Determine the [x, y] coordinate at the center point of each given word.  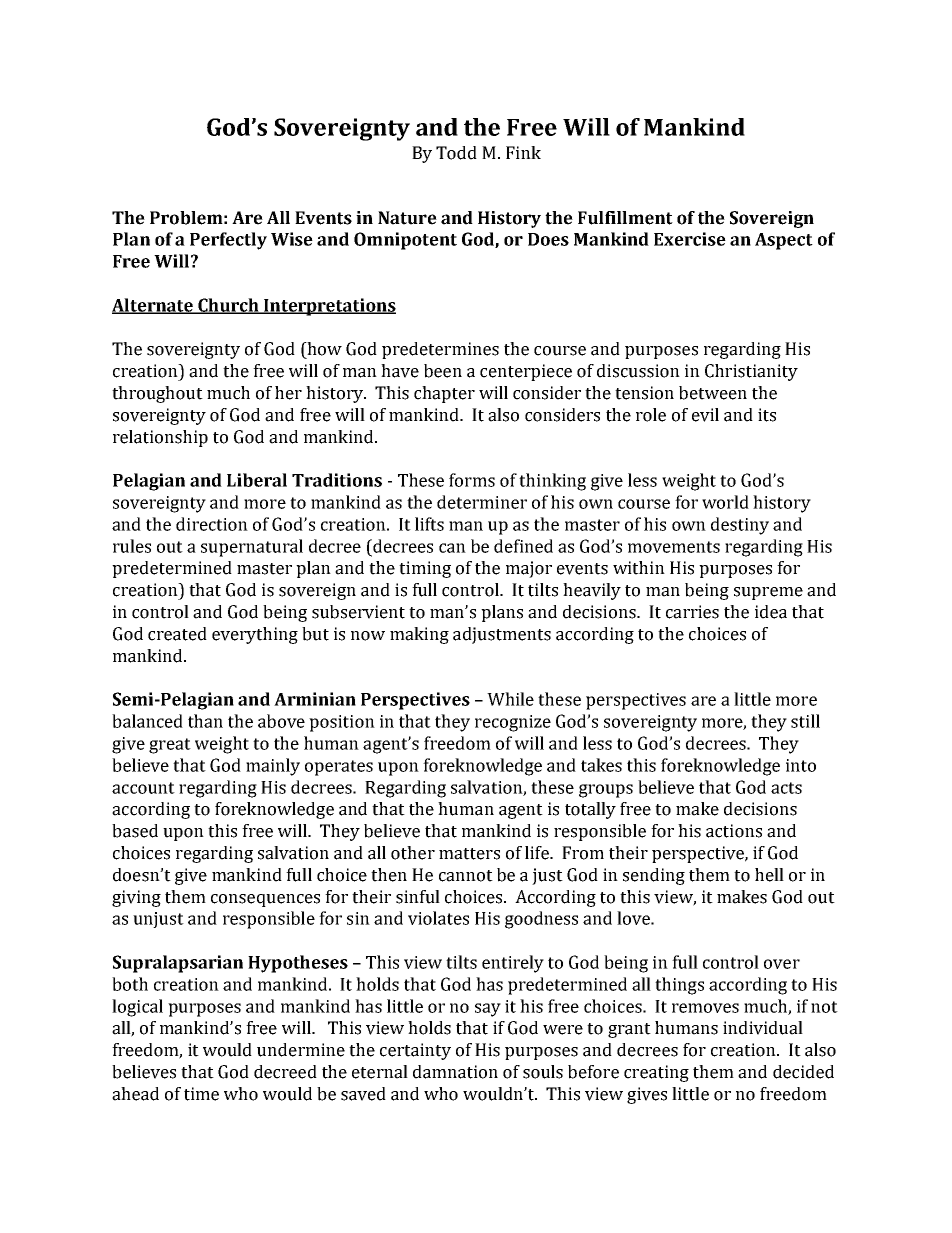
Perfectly [228, 241]
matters [469, 854]
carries [692, 612]
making [419, 635]
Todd [456, 153]
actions [734, 831]
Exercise [690, 239]
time [201, 1094]
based [135, 831]
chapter [444, 394]
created [177, 634]
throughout [157, 394]
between [713, 393]
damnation [455, 1072]
